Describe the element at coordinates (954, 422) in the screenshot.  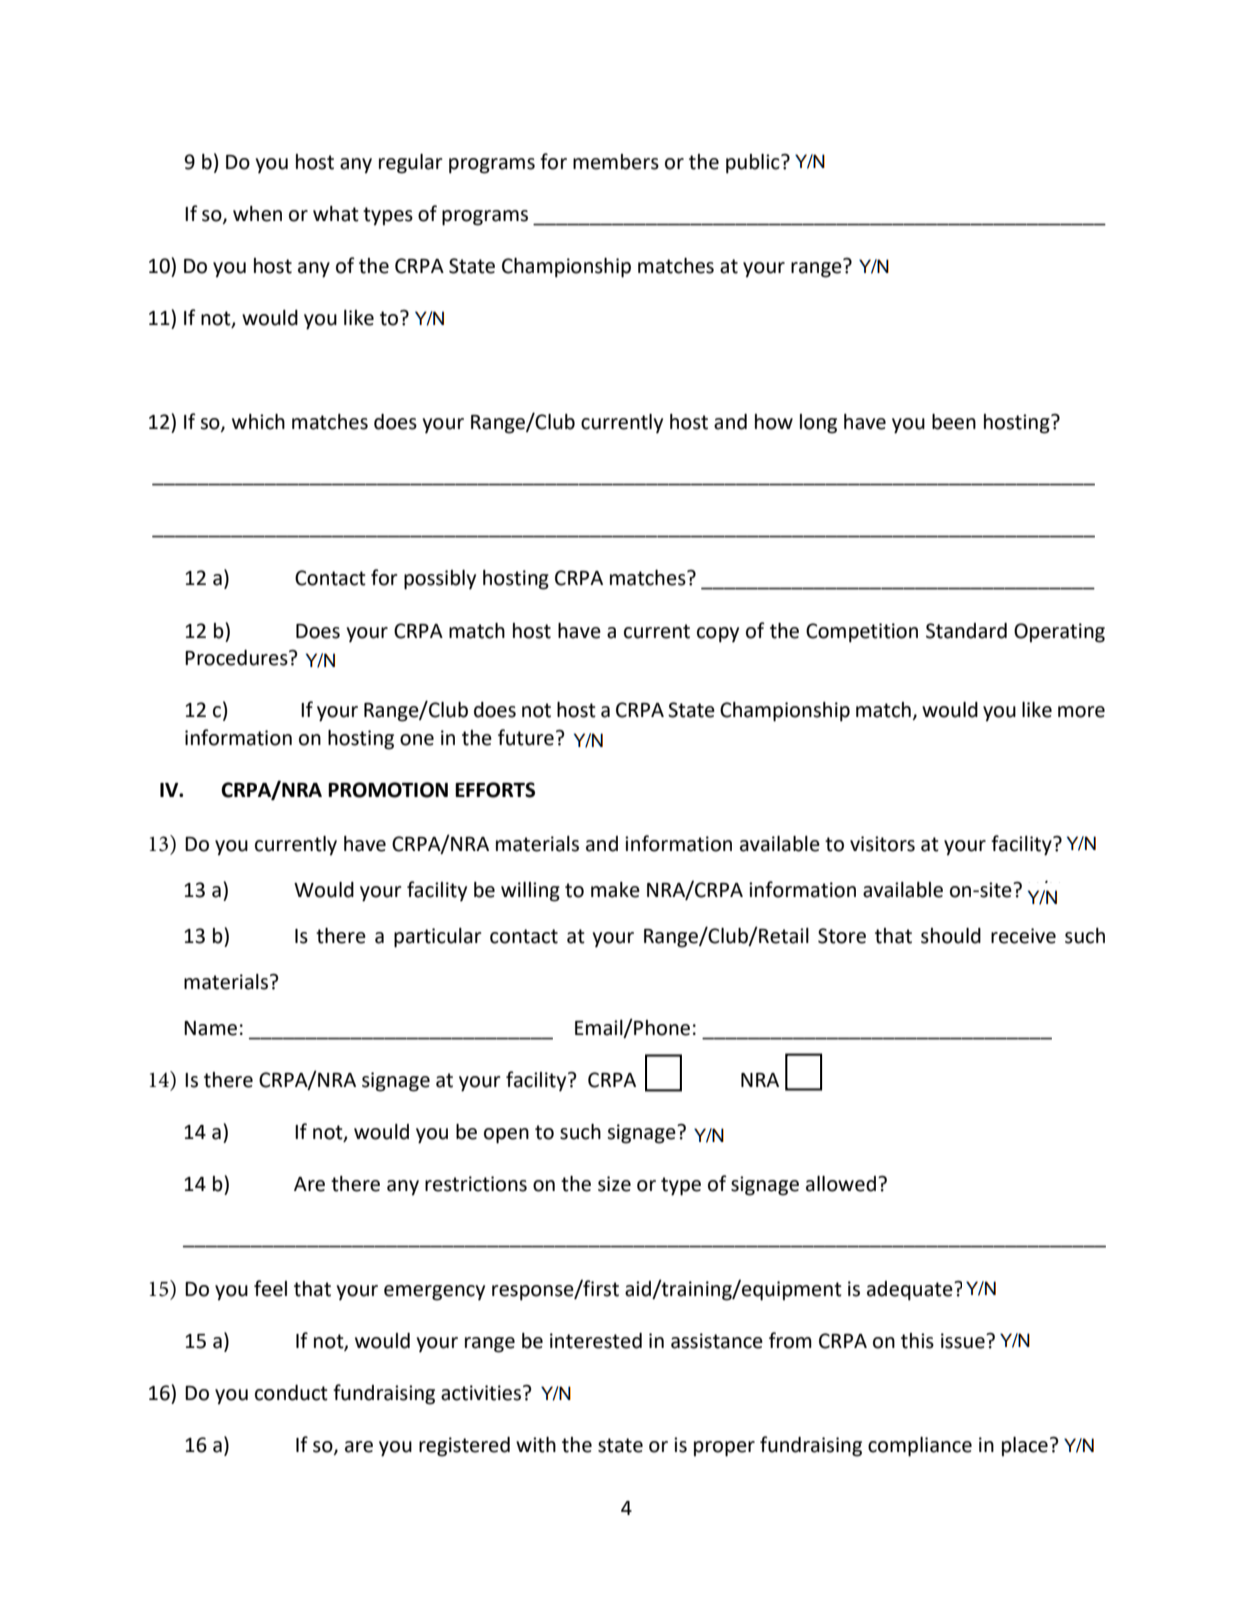
I see `been` at that location.
